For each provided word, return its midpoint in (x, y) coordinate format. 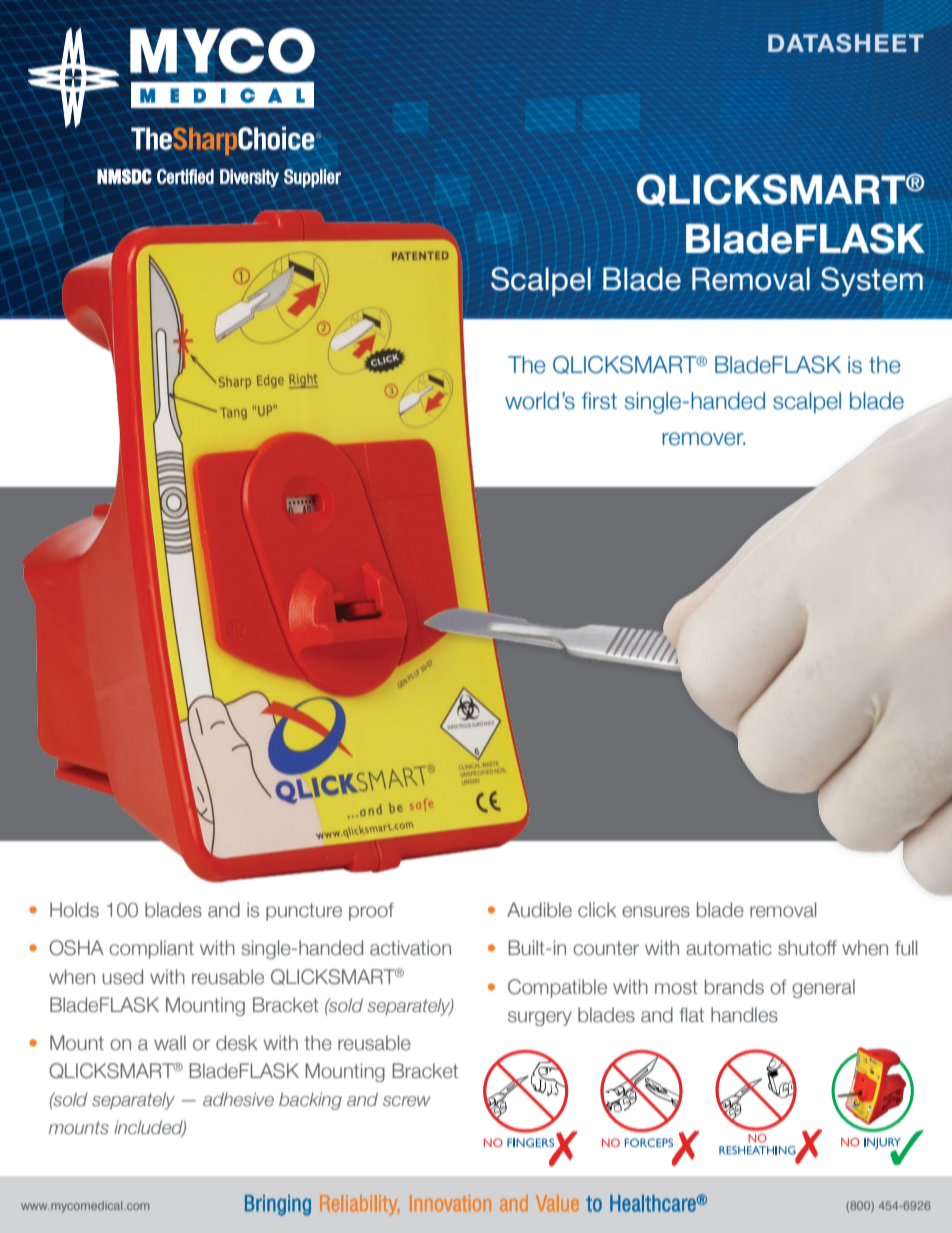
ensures (656, 912)
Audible (539, 910)
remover (704, 439)
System (872, 282)
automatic (729, 948)
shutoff (807, 948)
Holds (74, 910)
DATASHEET (846, 43)
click (597, 910)
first (599, 401)
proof (371, 912)
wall (170, 1043)
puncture (304, 912)
